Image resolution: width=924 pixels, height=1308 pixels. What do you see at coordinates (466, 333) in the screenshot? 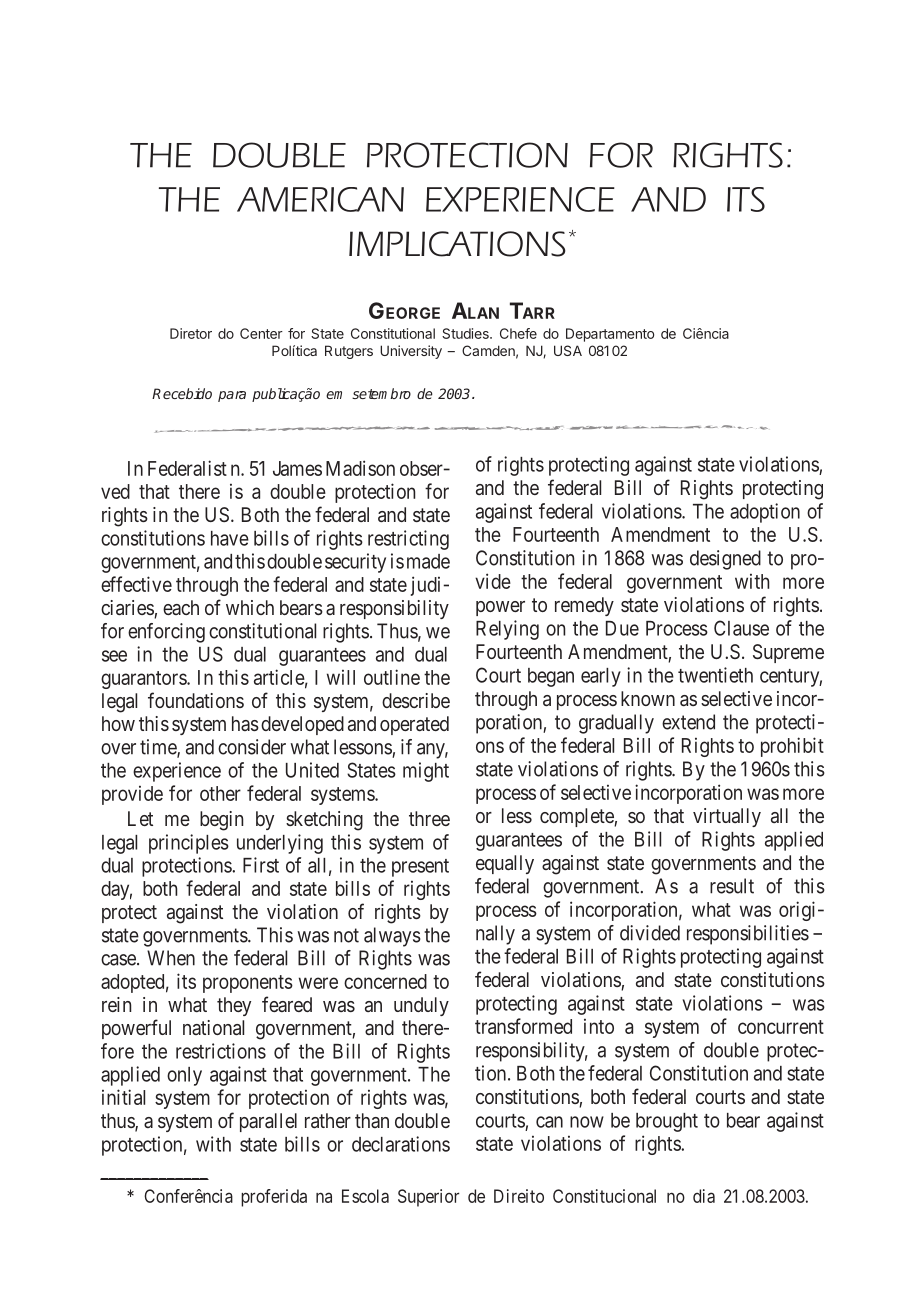
I see `Studies` at bounding box center [466, 333].
